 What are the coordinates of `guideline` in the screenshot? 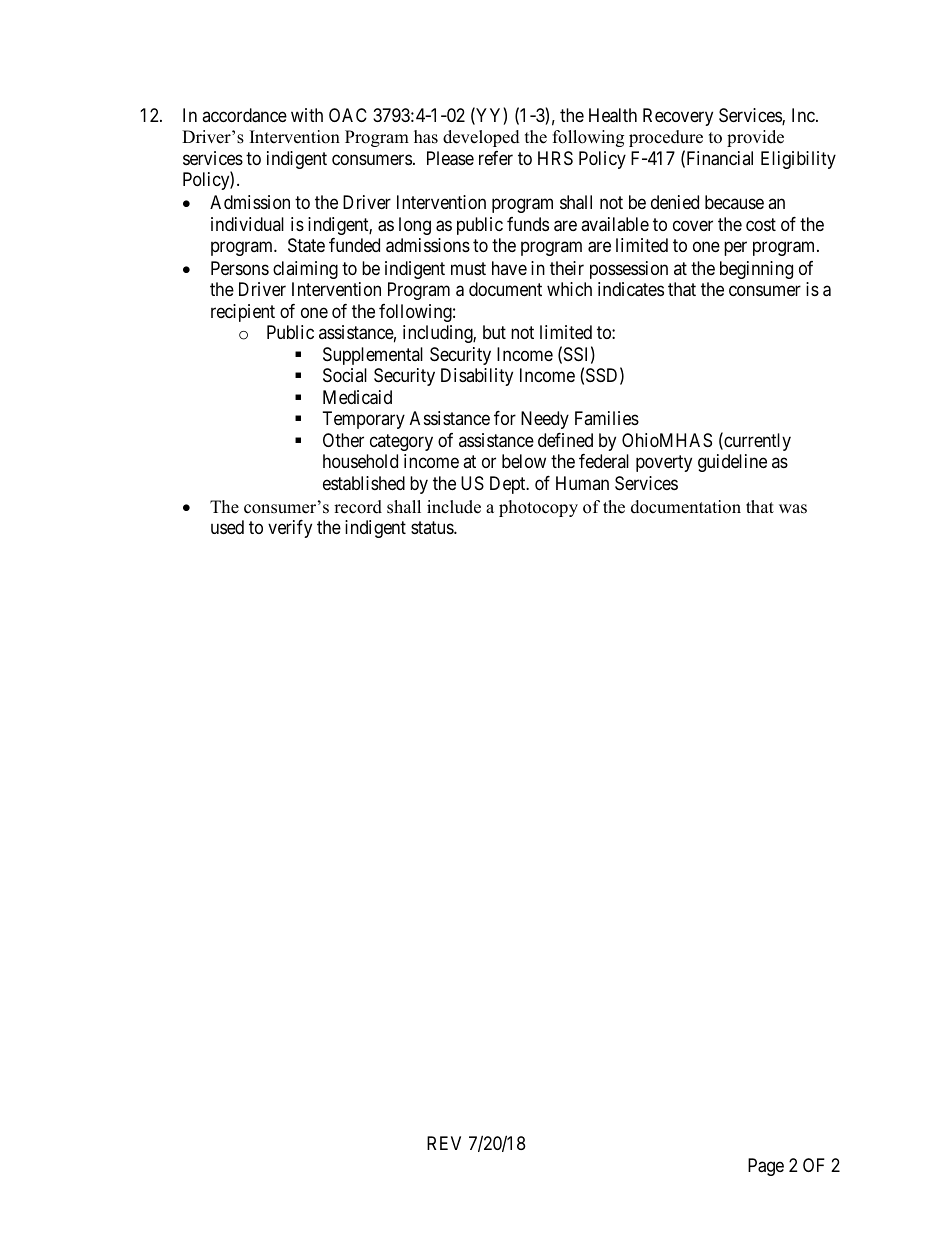 It's located at (732, 463).
